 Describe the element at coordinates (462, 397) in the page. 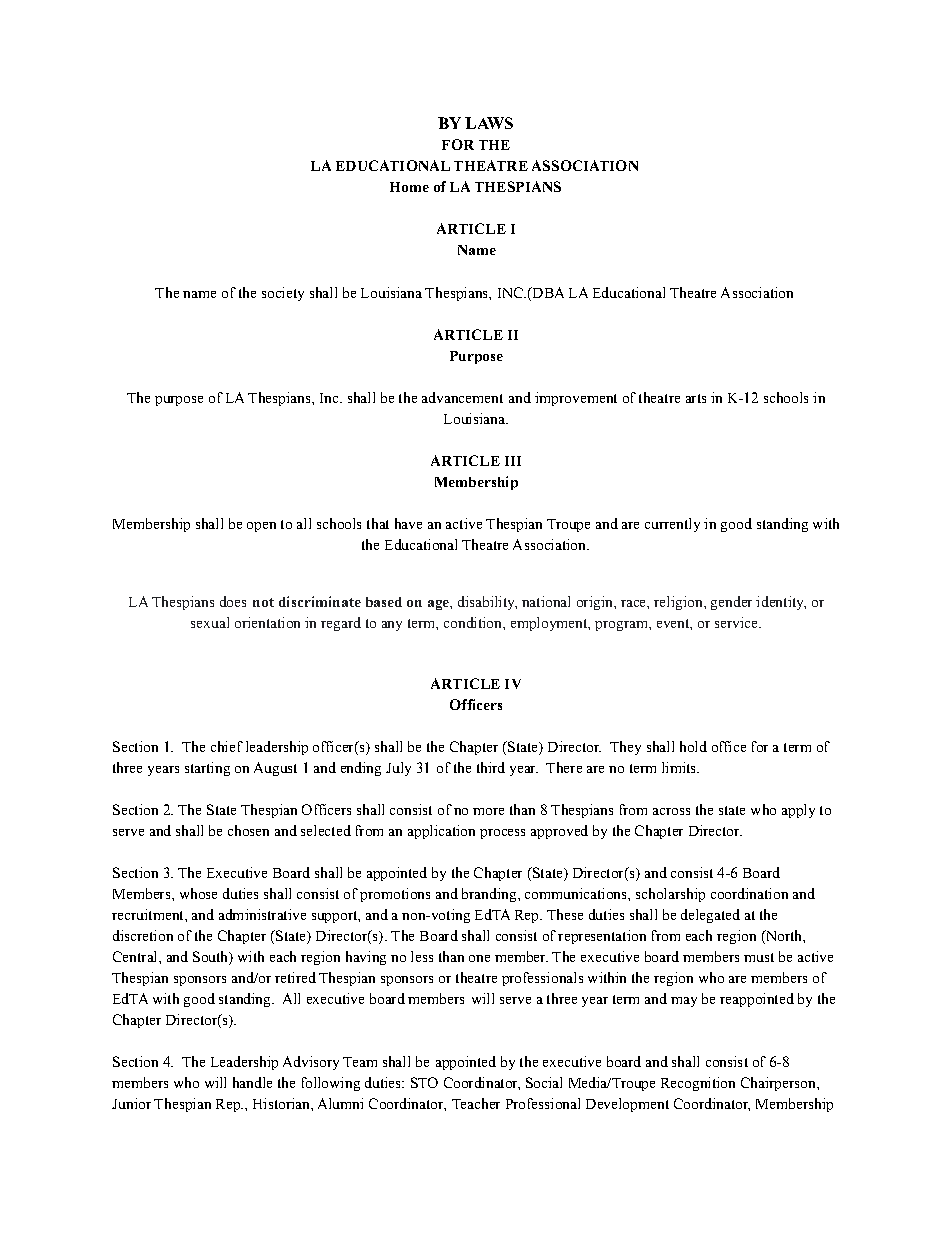

I see `advancement` at that location.
